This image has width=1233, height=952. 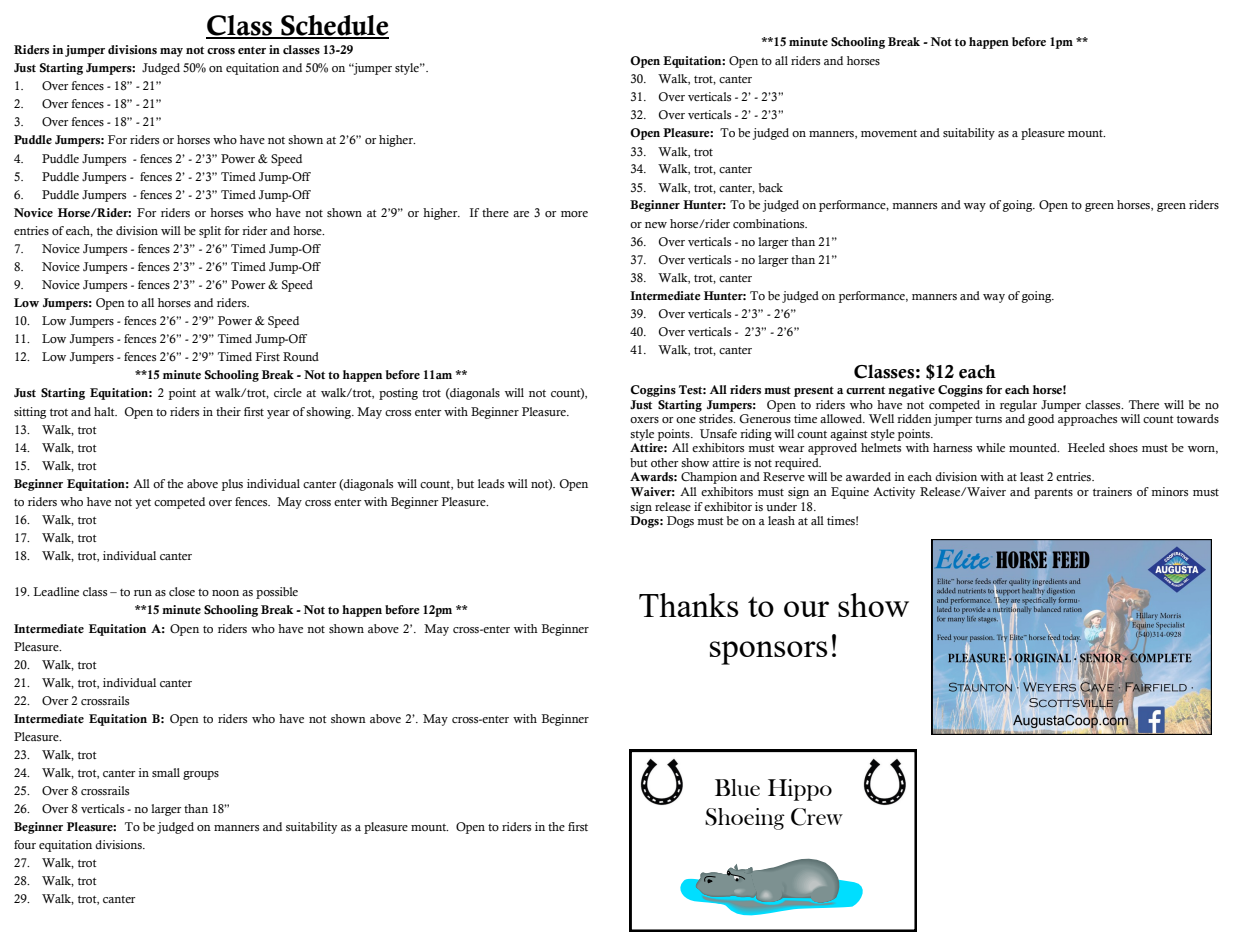 What do you see at coordinates (105, 411) in the image?
I see `halt` at bounding box center [105, 411].
